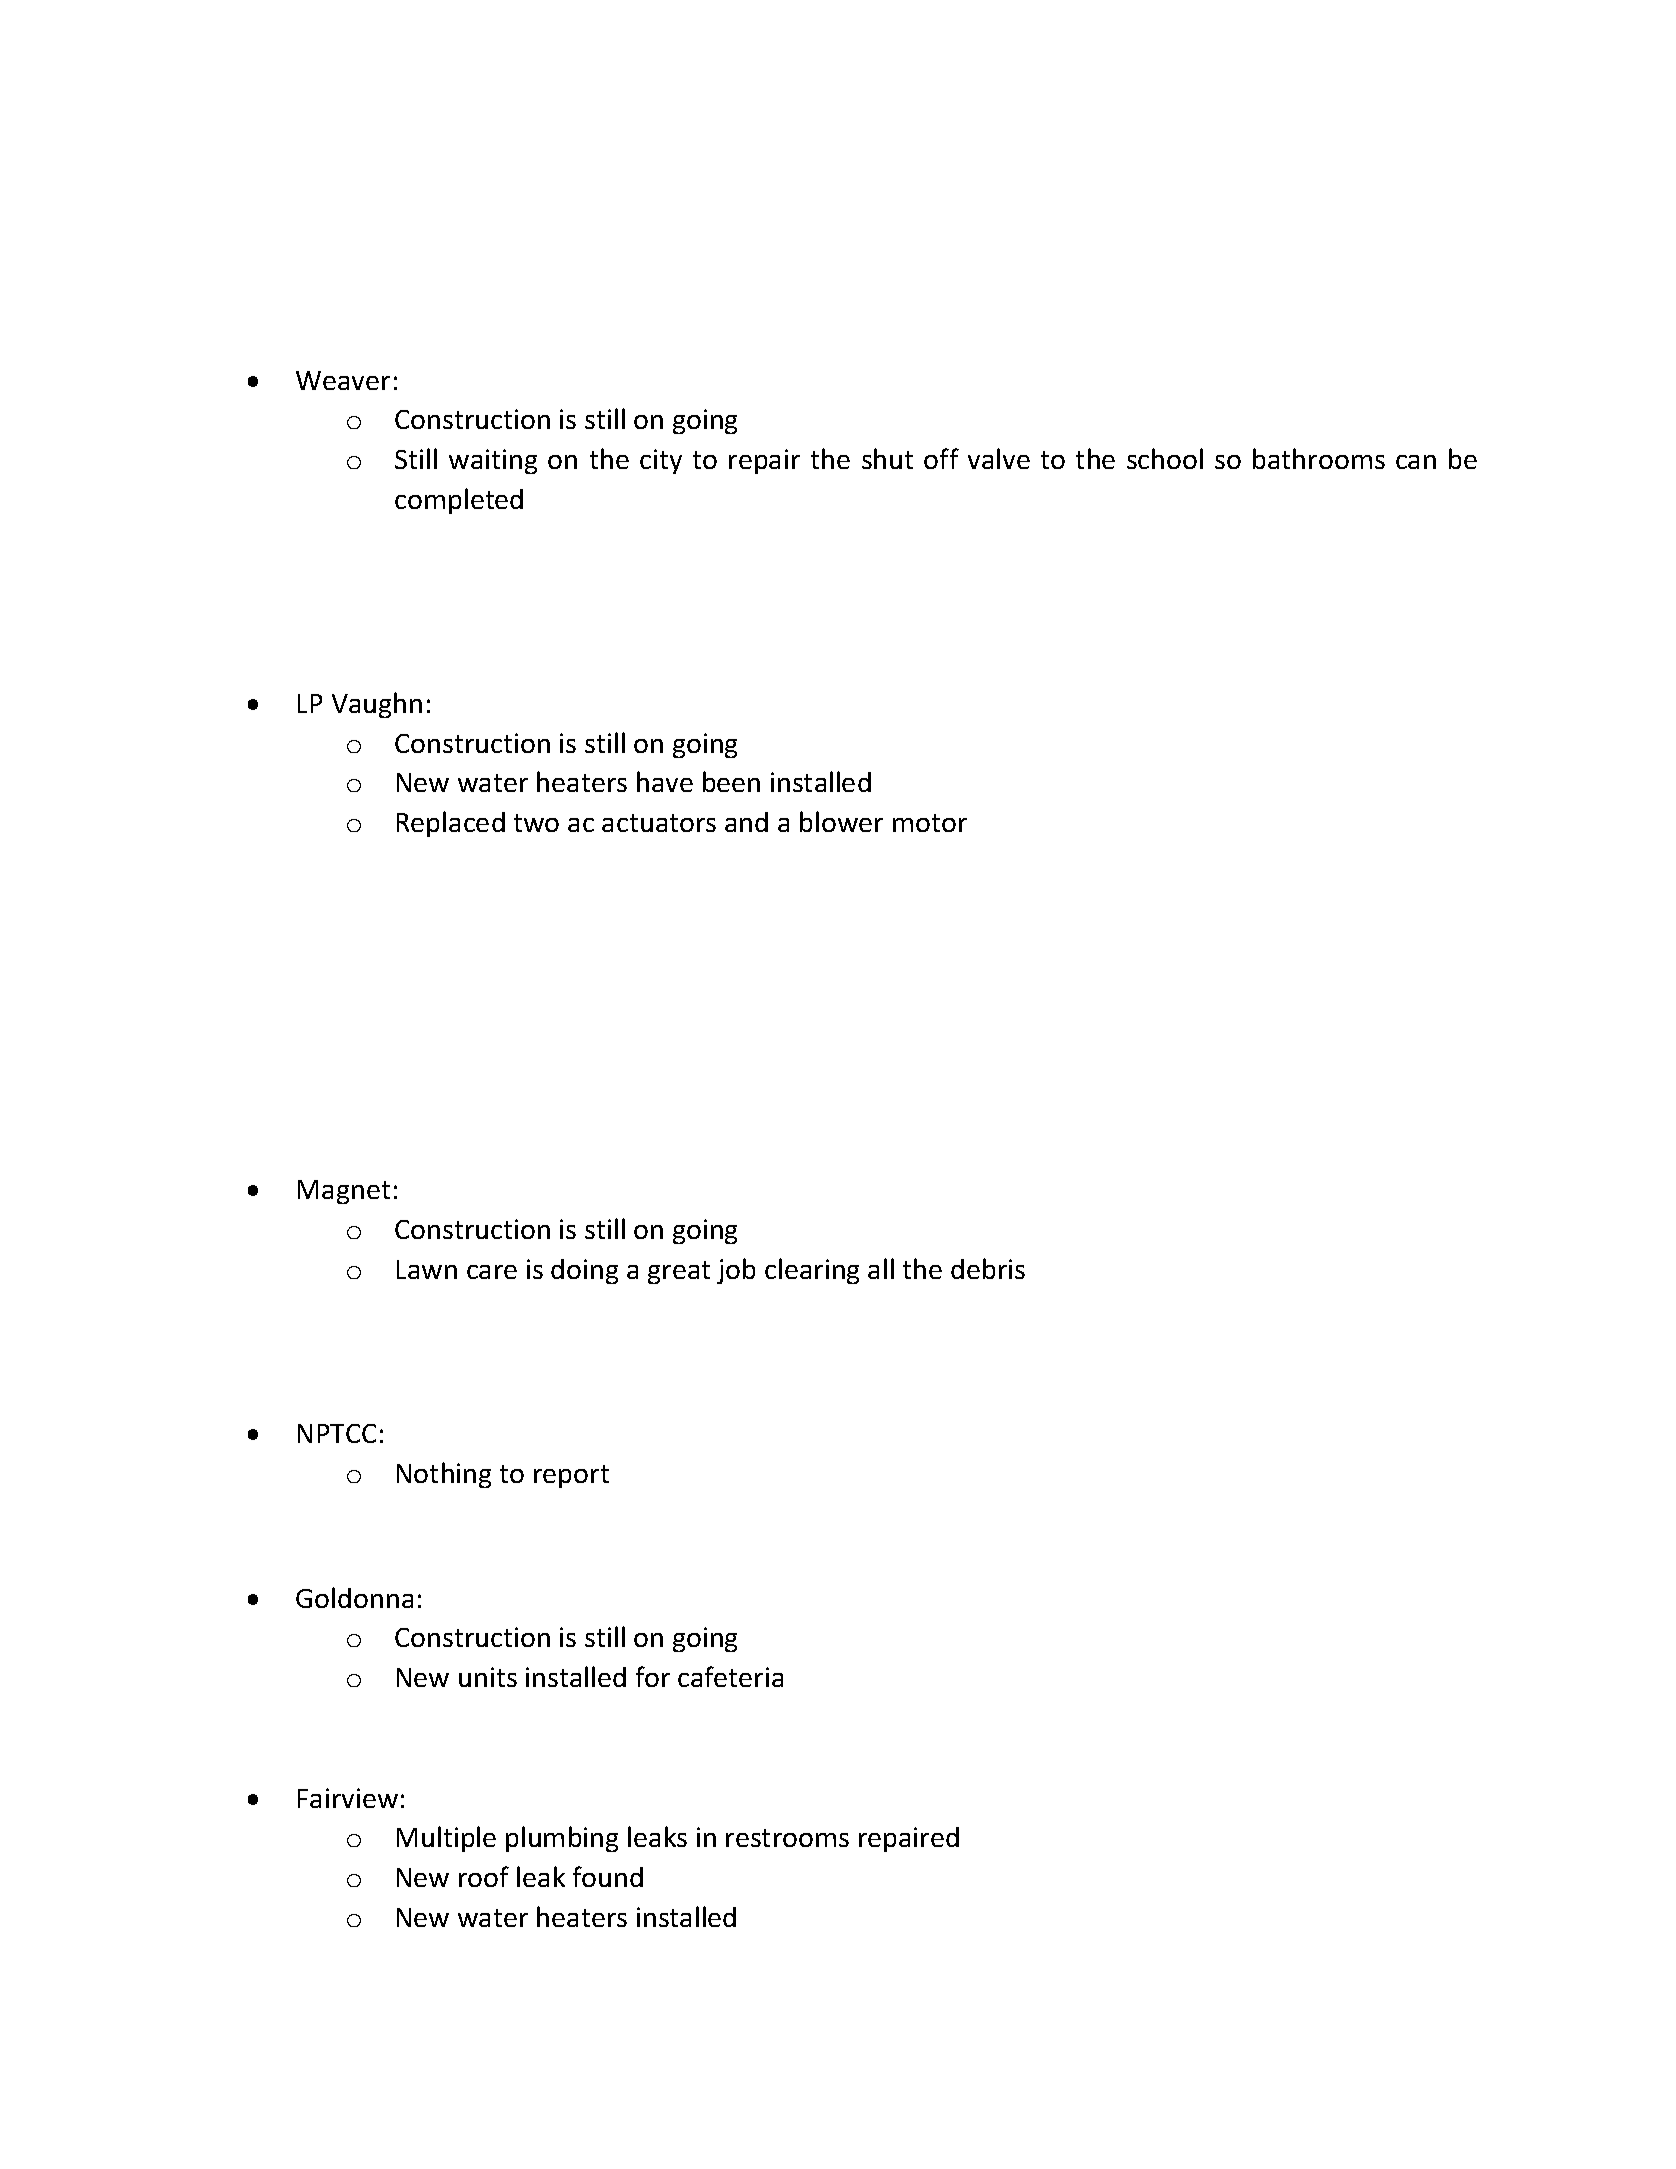 The height and width of the screenshot is (2169, 1676). I want to click on care, so click(492, 1272).
